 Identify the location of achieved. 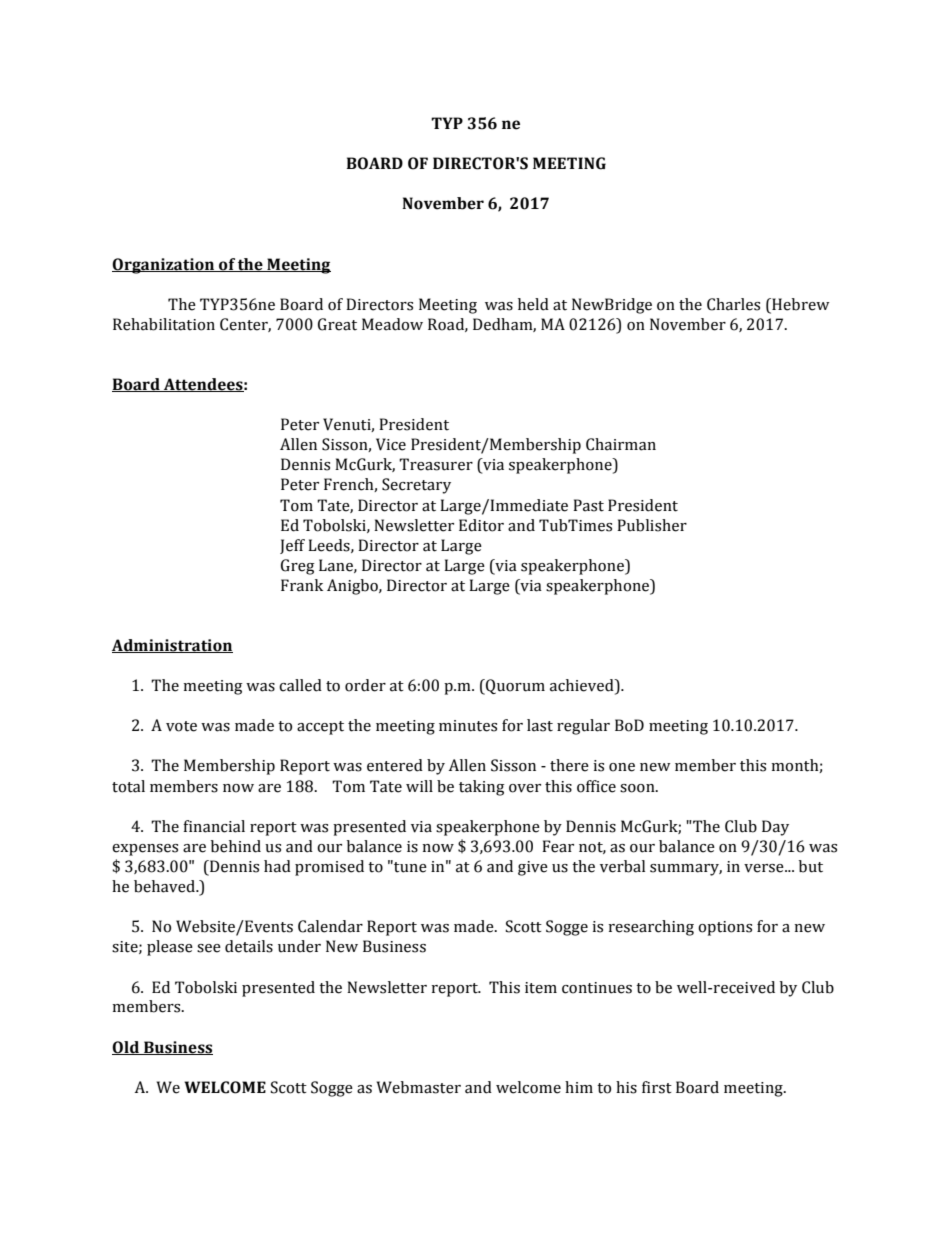
(583, 686).
